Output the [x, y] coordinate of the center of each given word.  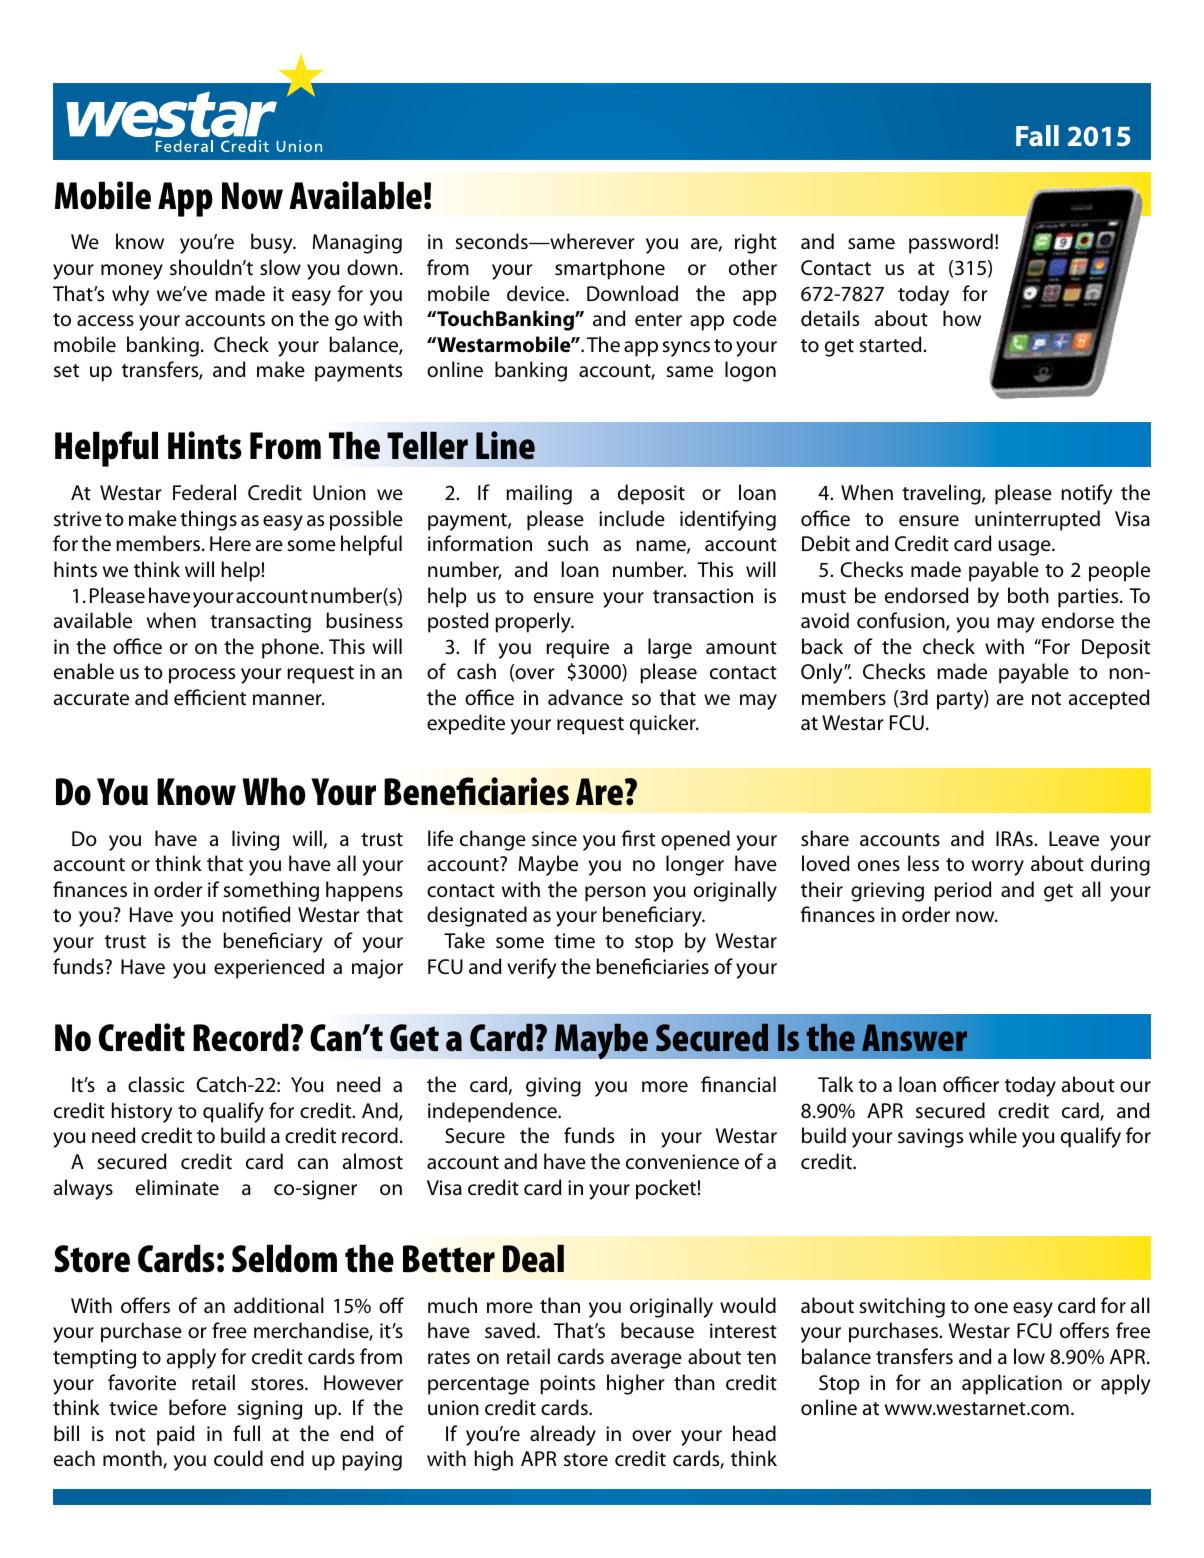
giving [553, 1087]
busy [273, 243]
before [197, 1407]
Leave [1074, 838]
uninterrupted [1037, 520]
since [554, 839]
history [142, 1112]
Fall [1037, 135]
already [563, 1435]
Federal [204, 492]
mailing [539, 494]
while [993, 1135]
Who [274, 791]
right [756, 243]
